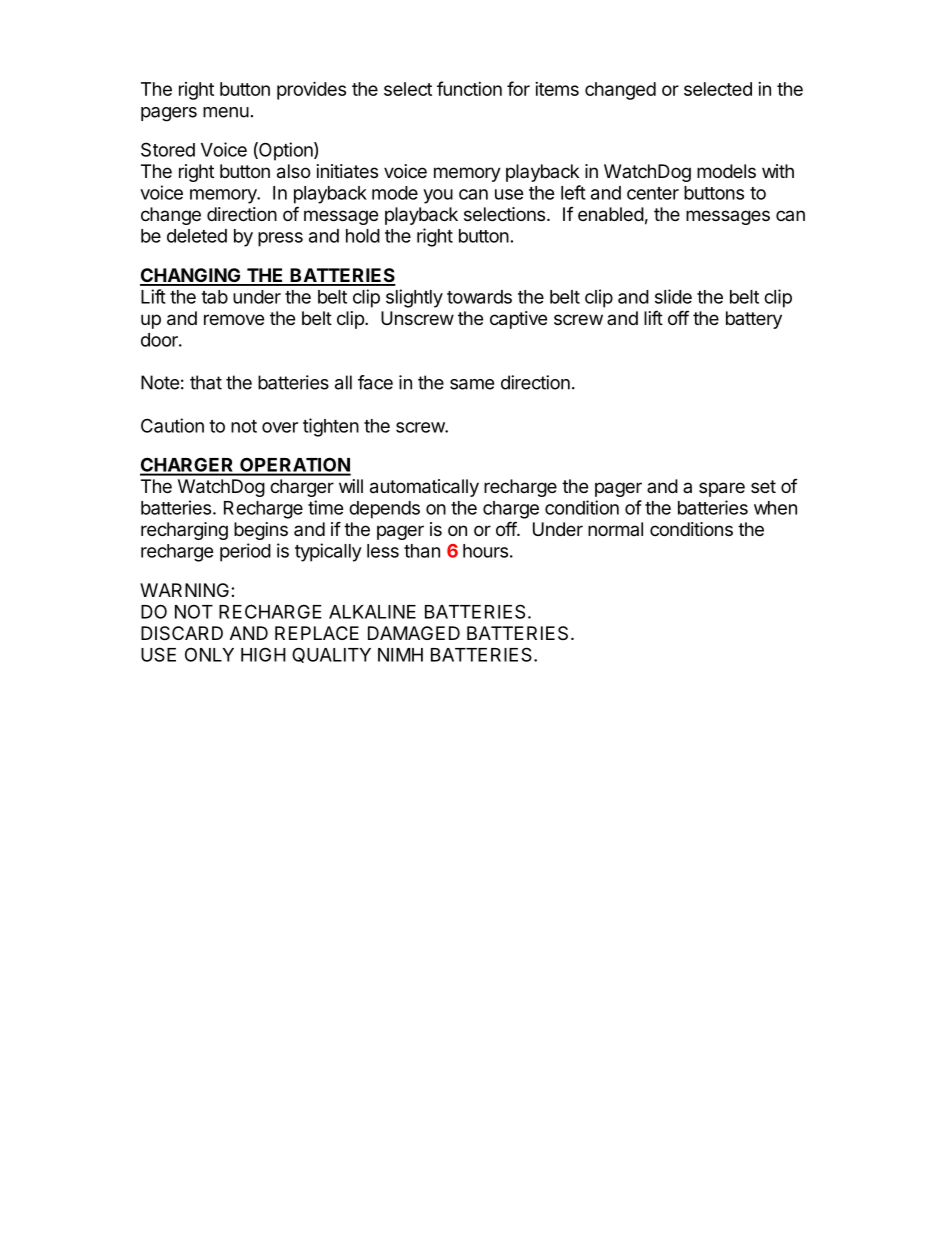 The height and width of the image is (1233, 952). I want to click on battery, so click(754, 320).
